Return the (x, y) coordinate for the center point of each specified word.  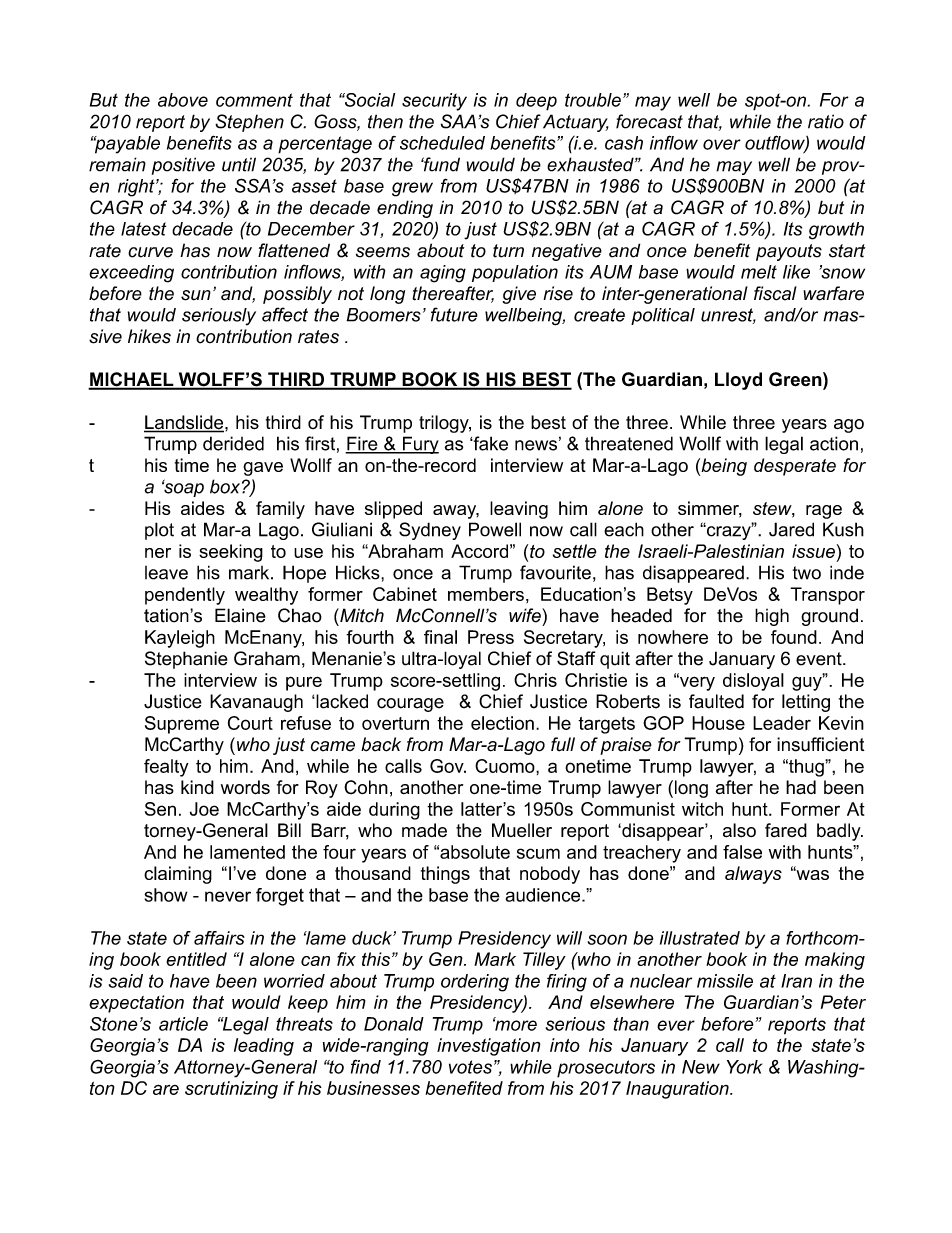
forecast (649, 121)
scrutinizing (231, 1090)
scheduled (442, 143)
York (744, 1067)
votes (470, 1067)
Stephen (249, 123)
